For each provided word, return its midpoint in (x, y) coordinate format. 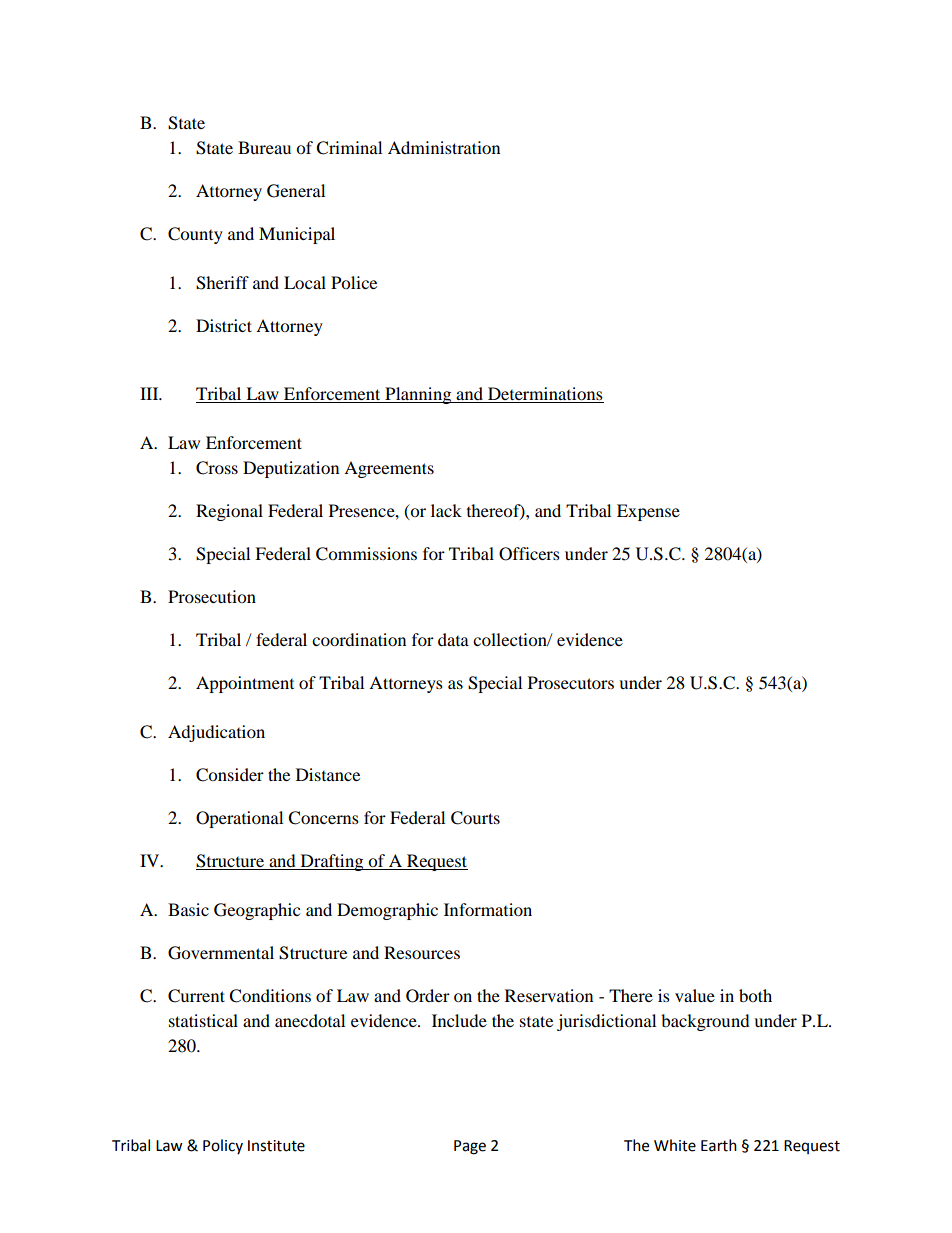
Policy (223, 1146)
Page (470, 1147)
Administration (444, 147)
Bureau (264, 147)
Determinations (545, 395)
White (675, 1145)
